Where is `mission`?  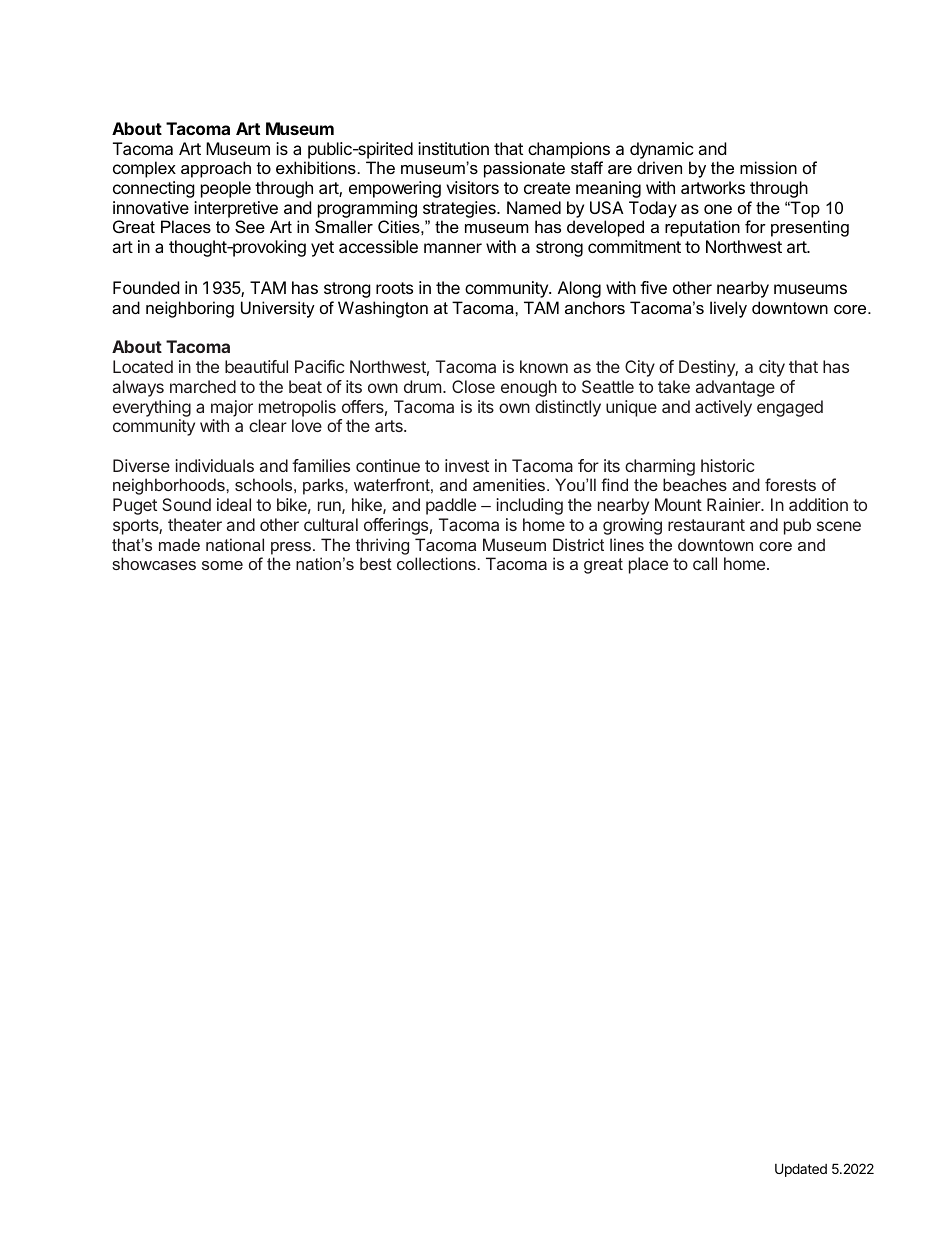
mission is located at coordinates (768, 167).
